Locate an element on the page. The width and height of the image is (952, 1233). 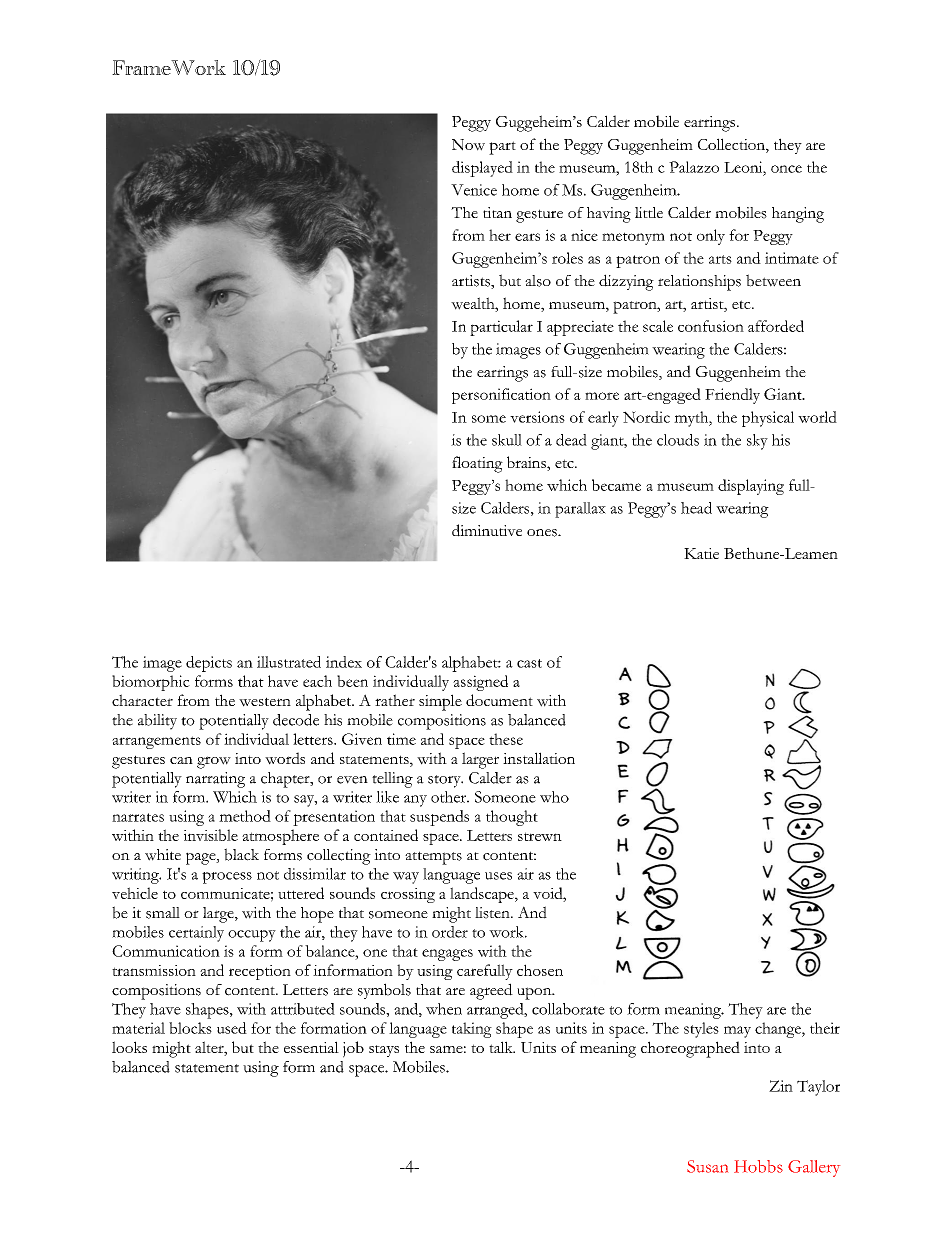
depicts is located at coordinates (209, 664).
